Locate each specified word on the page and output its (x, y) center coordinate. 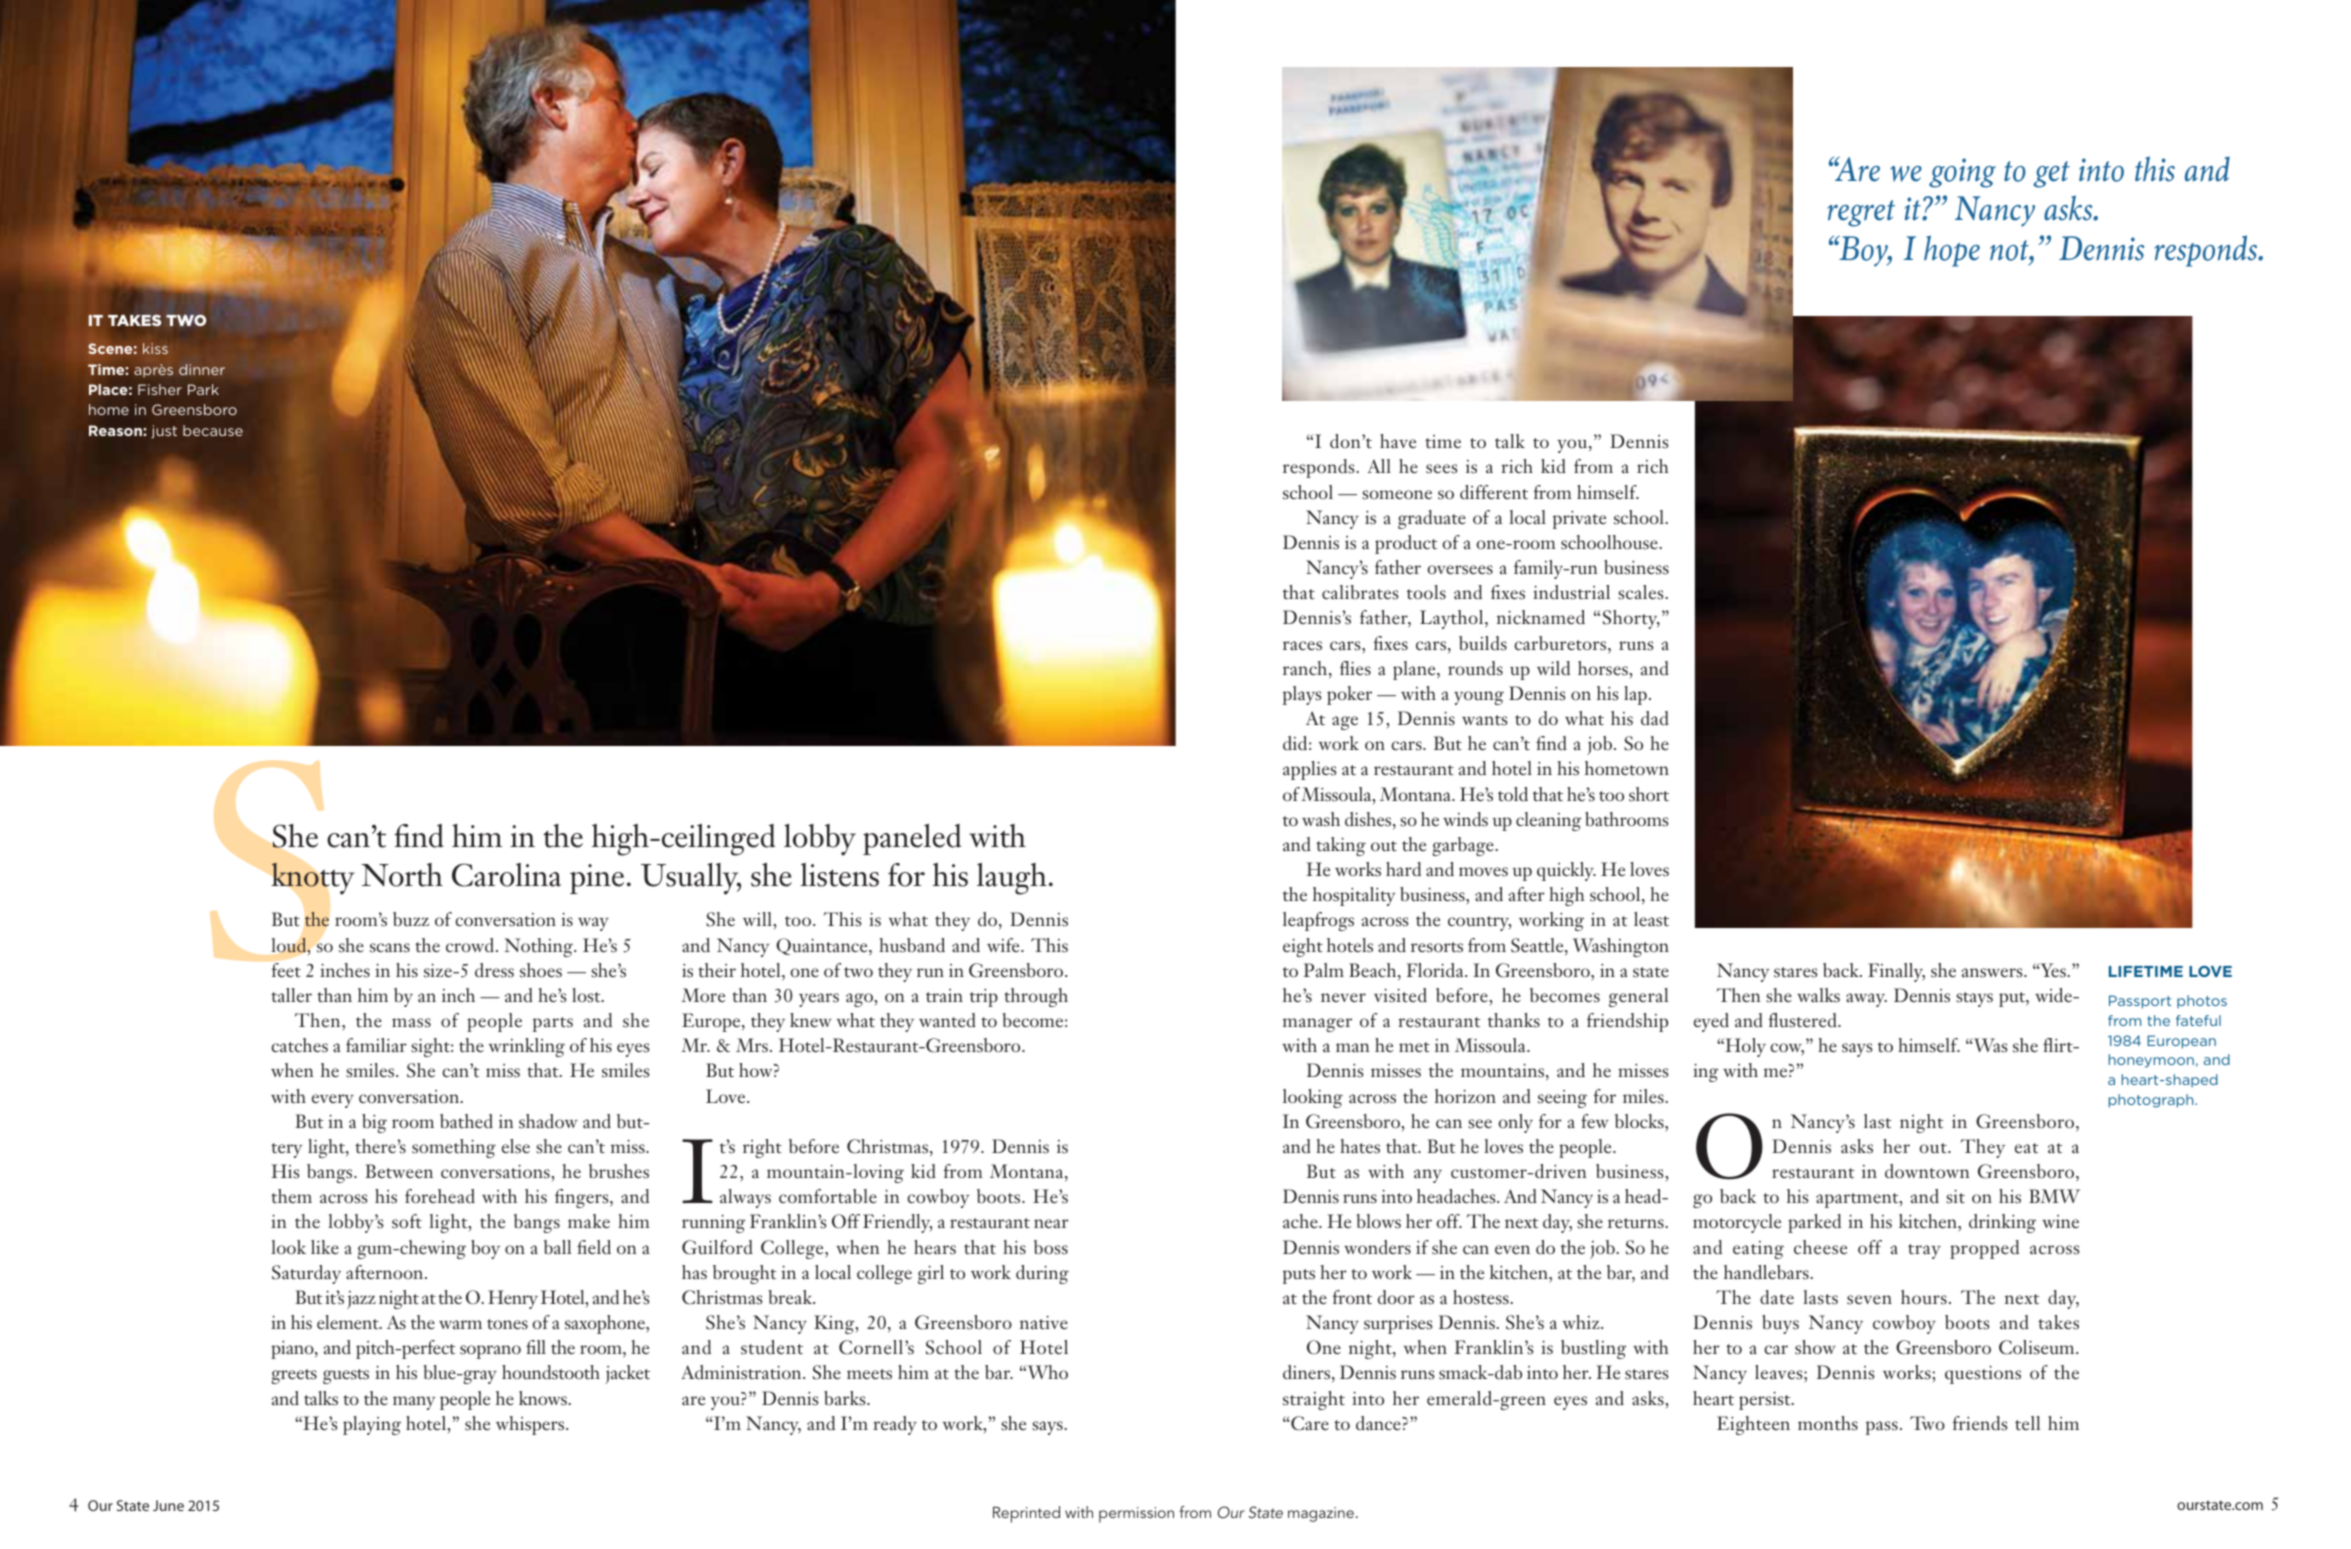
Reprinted (1026, 1514)
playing (372, 1425)
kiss (155, 348)
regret (1861, 213)
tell (2027, 1423)
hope (1952, 251)
